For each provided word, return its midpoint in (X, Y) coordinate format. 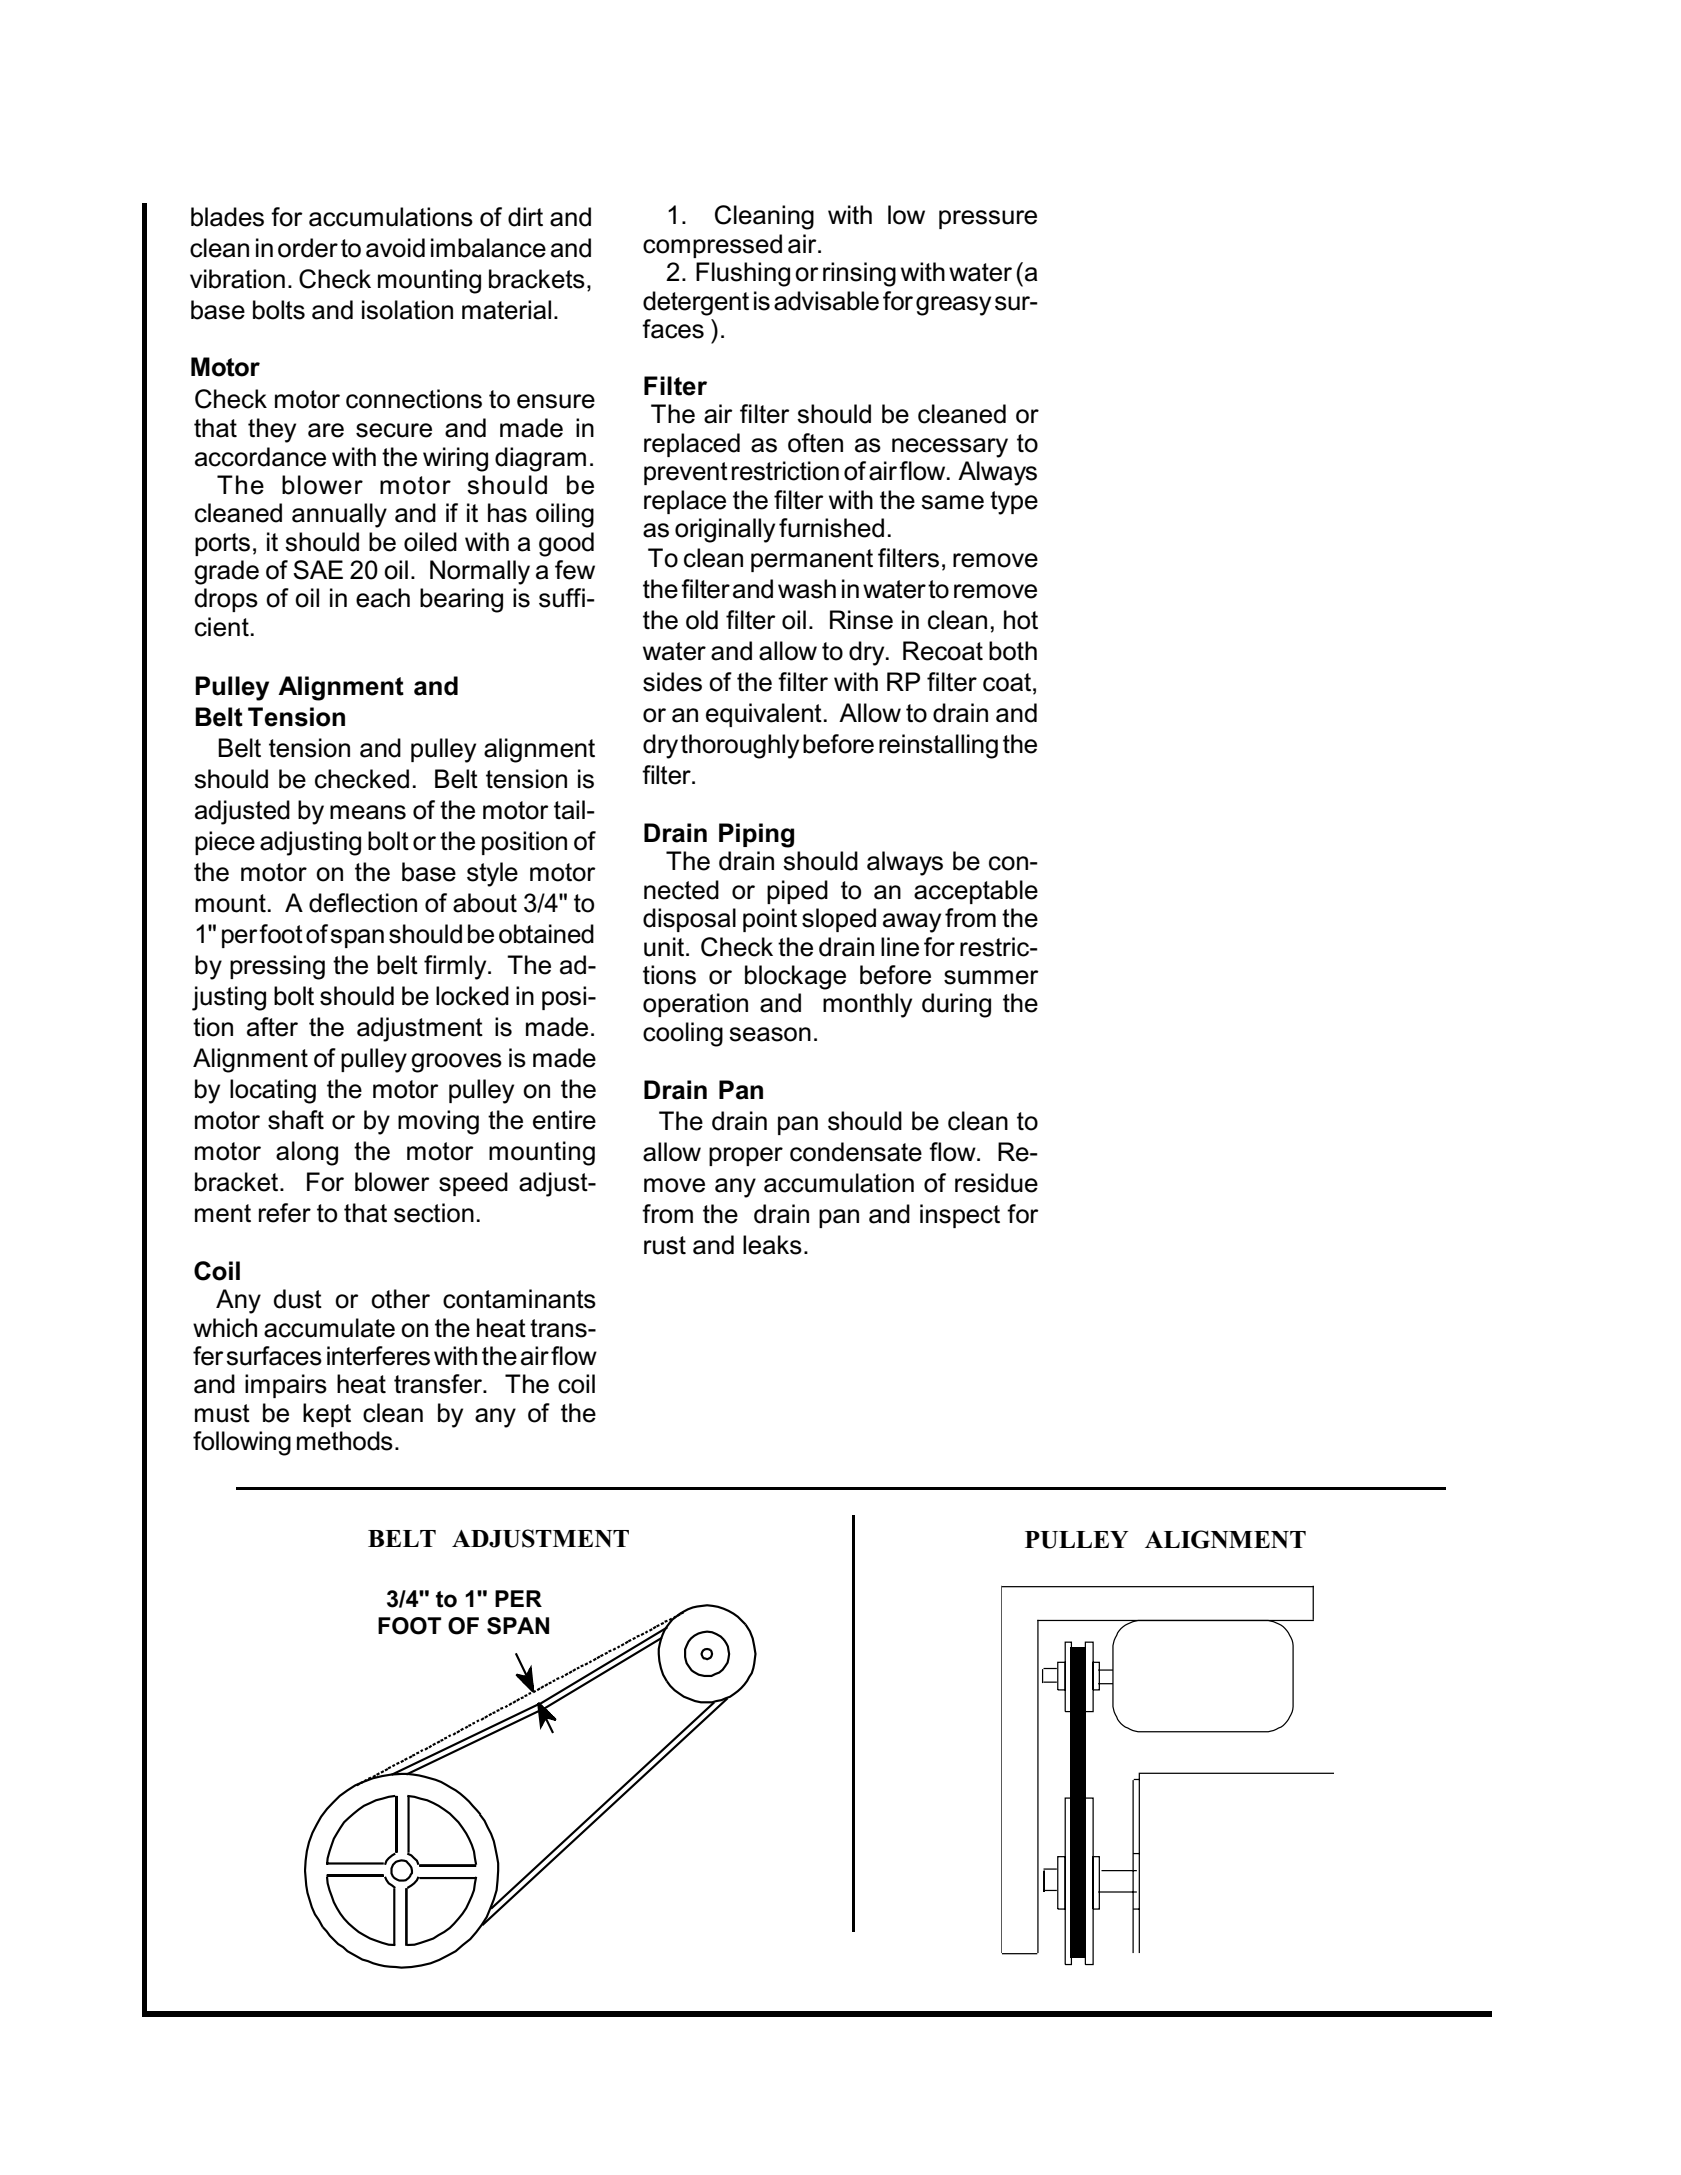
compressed (712, 246)
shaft (296, 1120)
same (952, 502)
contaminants (519, 1299)
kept (327, 1415)
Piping (756, 835)
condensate (856, 1152)
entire (564, 1120)
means (368, 812)
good (566, 544)
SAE (318, 570)
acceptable (976, 892)
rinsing (859, 274)
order (308, 248)
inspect (960, 1216)
